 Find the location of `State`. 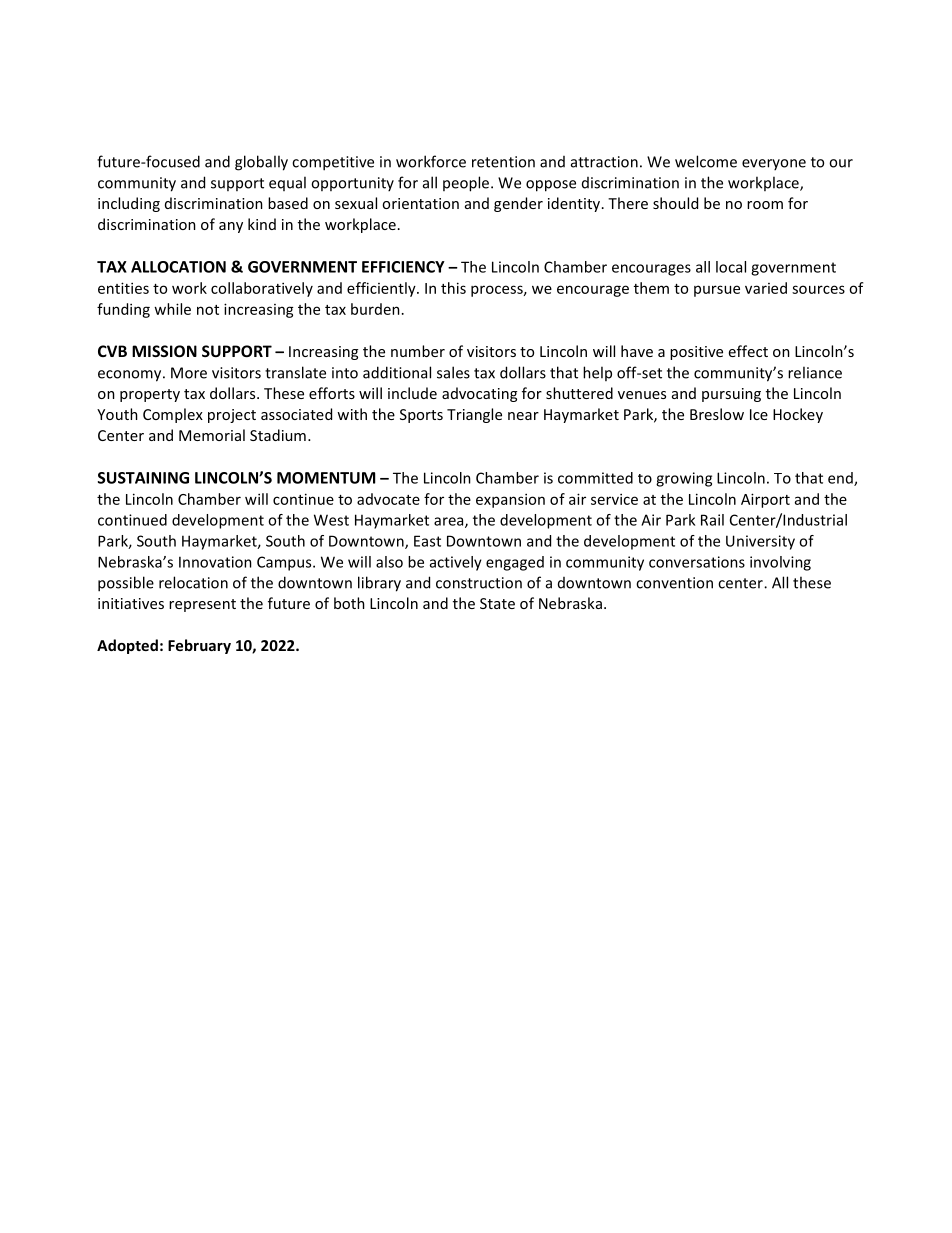

State is located at coordinates (497, 603).
